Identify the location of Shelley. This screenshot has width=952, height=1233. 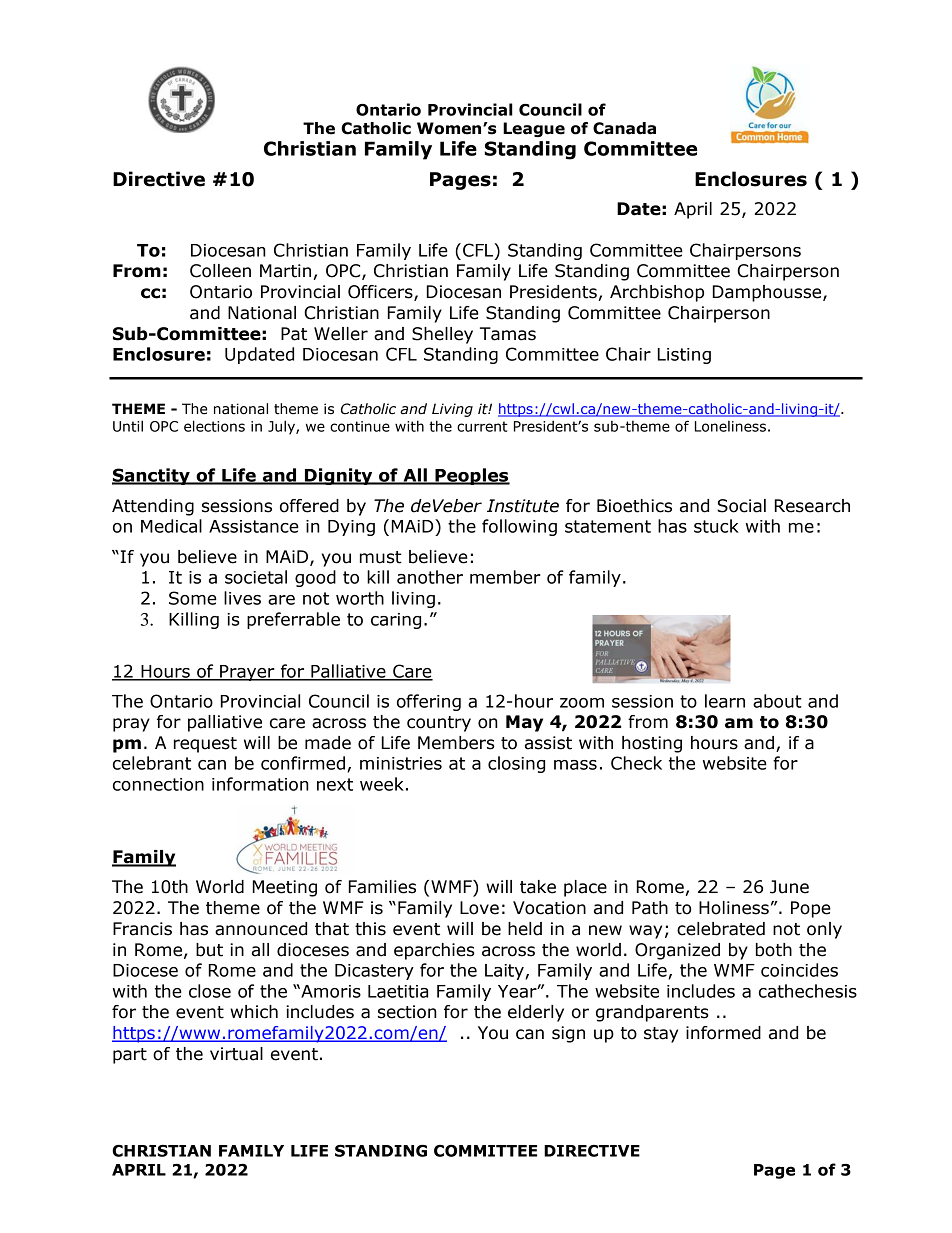
(442, 335).
